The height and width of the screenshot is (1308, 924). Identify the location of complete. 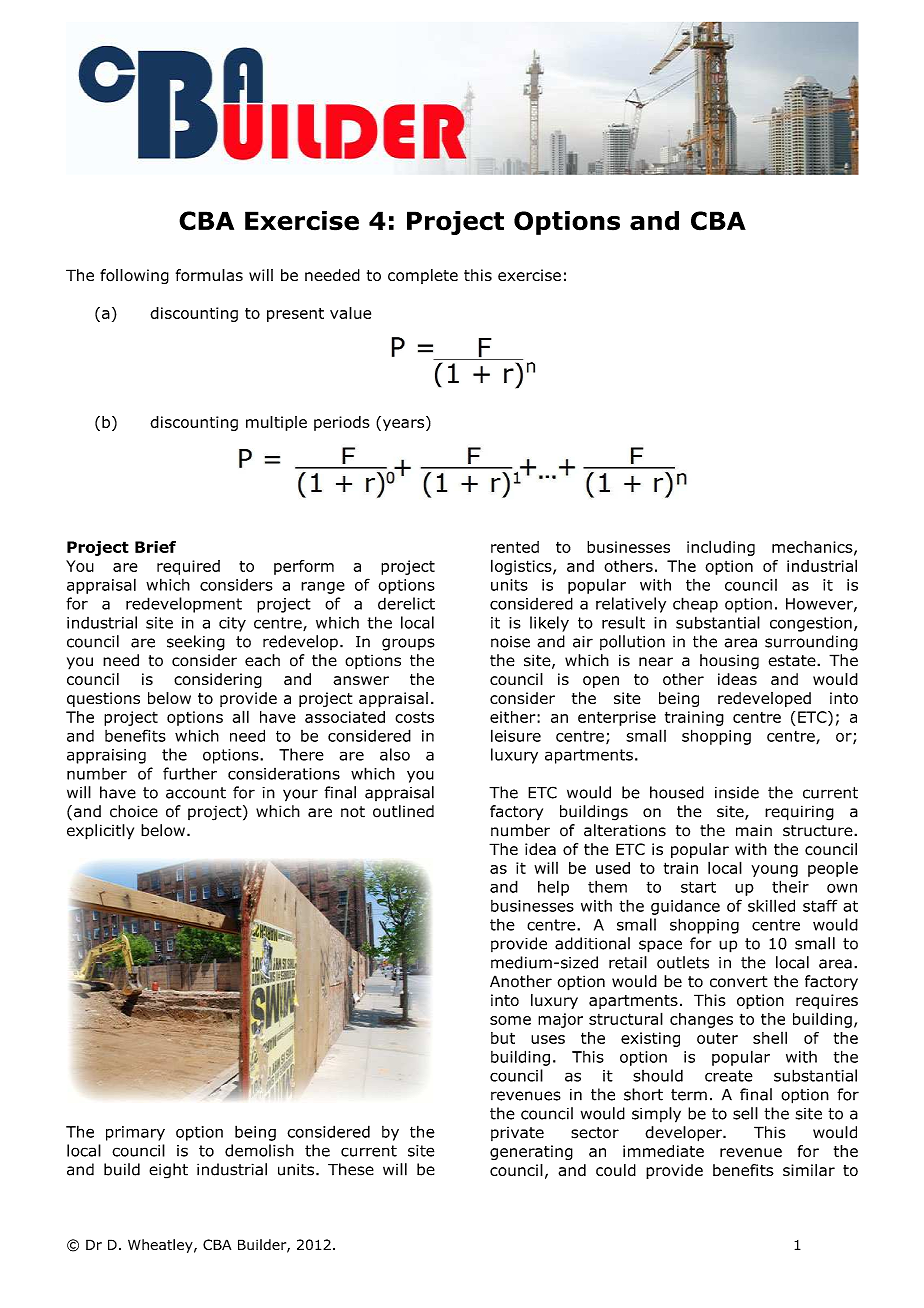
(423, 276).
